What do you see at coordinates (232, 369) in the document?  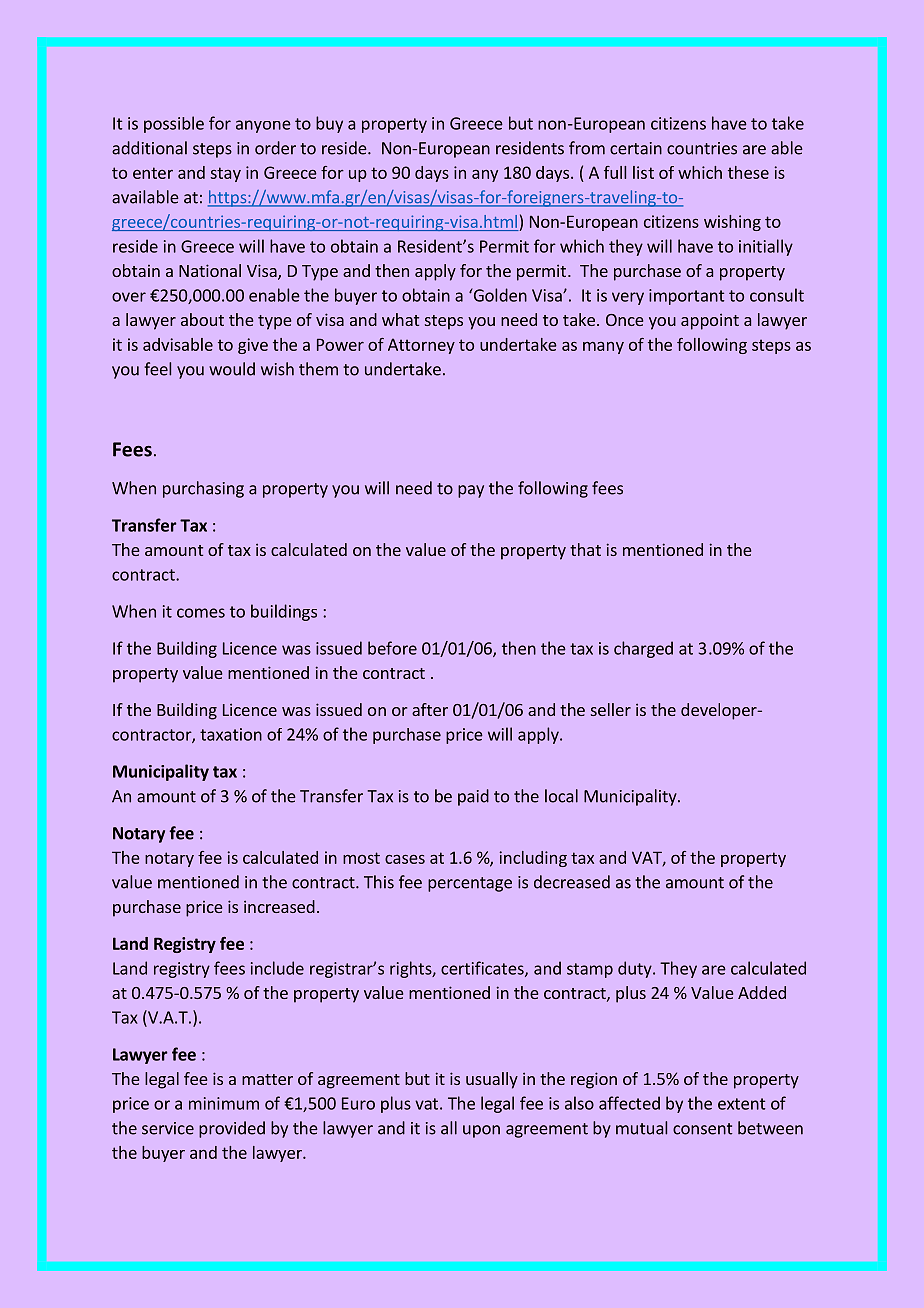 I see `would` at bounding box center [232, 369].
